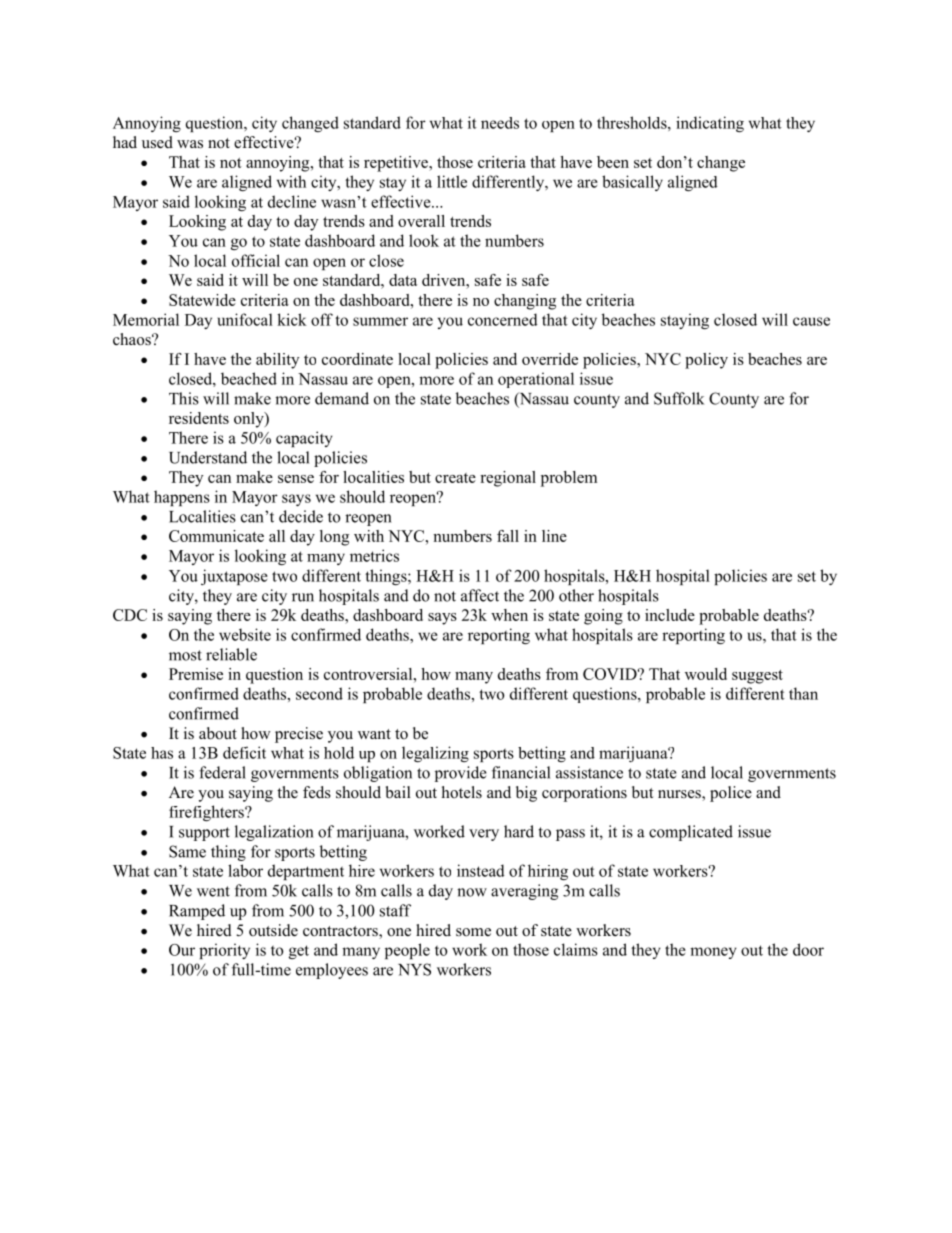 This screenshot has width=952, height=1233. Describe the element at coordinates (224, 951) in the screenshot. I see `priority` at that location.
